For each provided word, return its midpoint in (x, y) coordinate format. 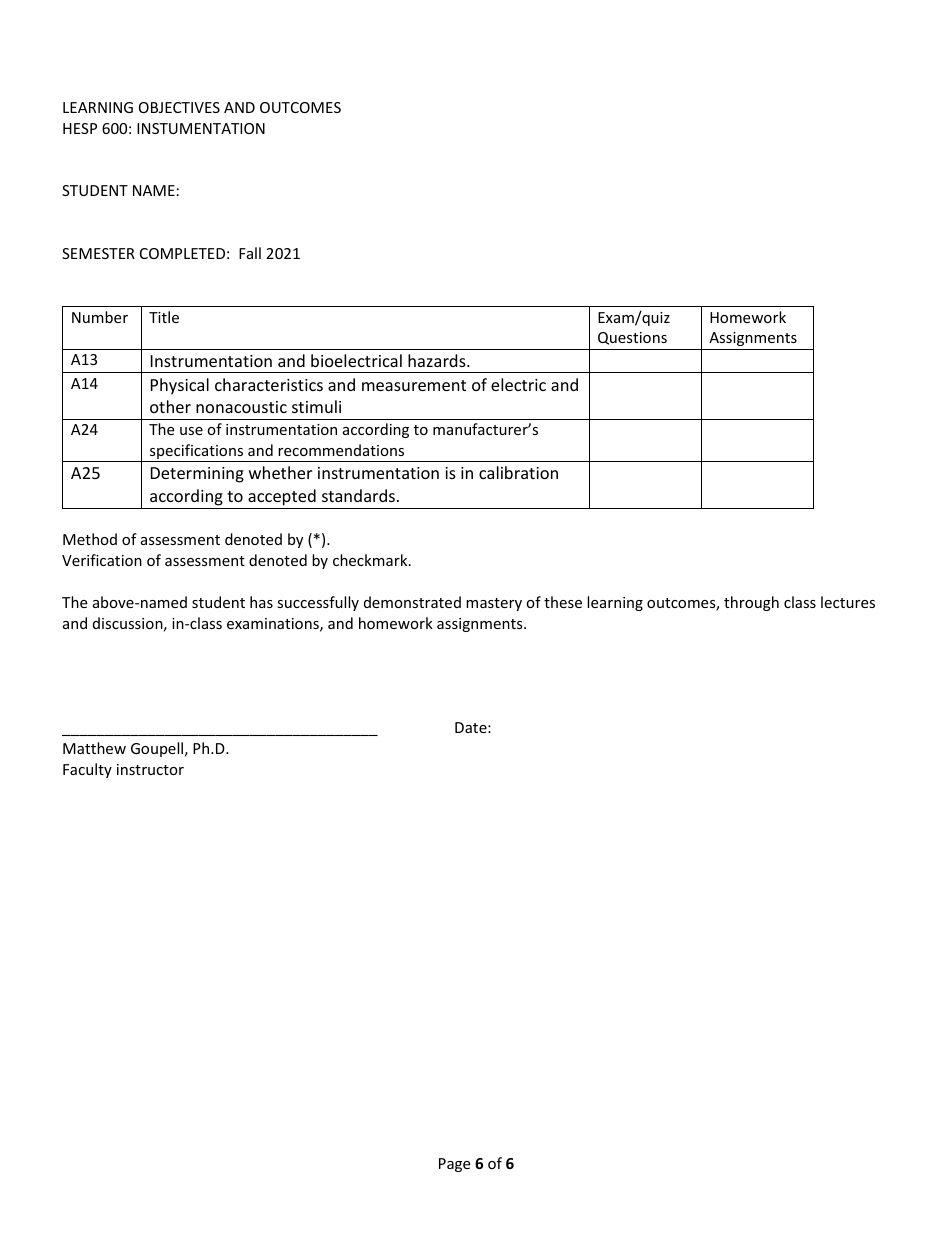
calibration (518, 472)
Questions (632, 338)
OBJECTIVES (179, 107)
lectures (848, 602)
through (751, 603)
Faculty (87, 770)
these (563, 602)
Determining (197, 475)
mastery (494, 604)
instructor (150, 769)
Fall (250, 253)
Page (454, 1165)
